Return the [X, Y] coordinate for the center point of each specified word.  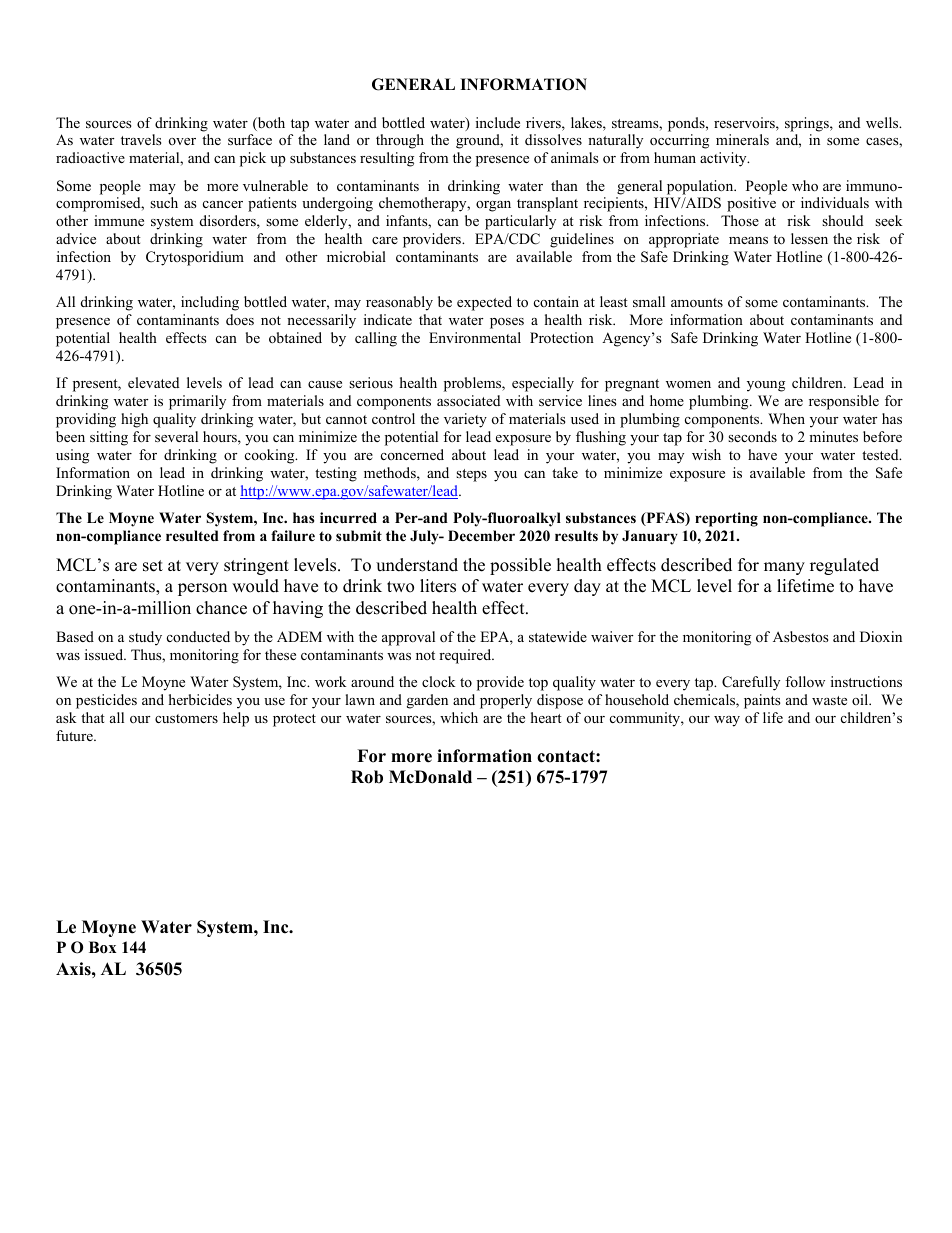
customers [186, 718]
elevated [153, 382]
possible [520, 566]
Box [102, 947]
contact [567, 756]
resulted [192, 535]
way [727, 721]
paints [762, 701]
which [459, 717]
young [766, 386]
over [182, 141]
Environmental [475, 337]
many [784, 568]
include [498, 122]
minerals [742, 139]
